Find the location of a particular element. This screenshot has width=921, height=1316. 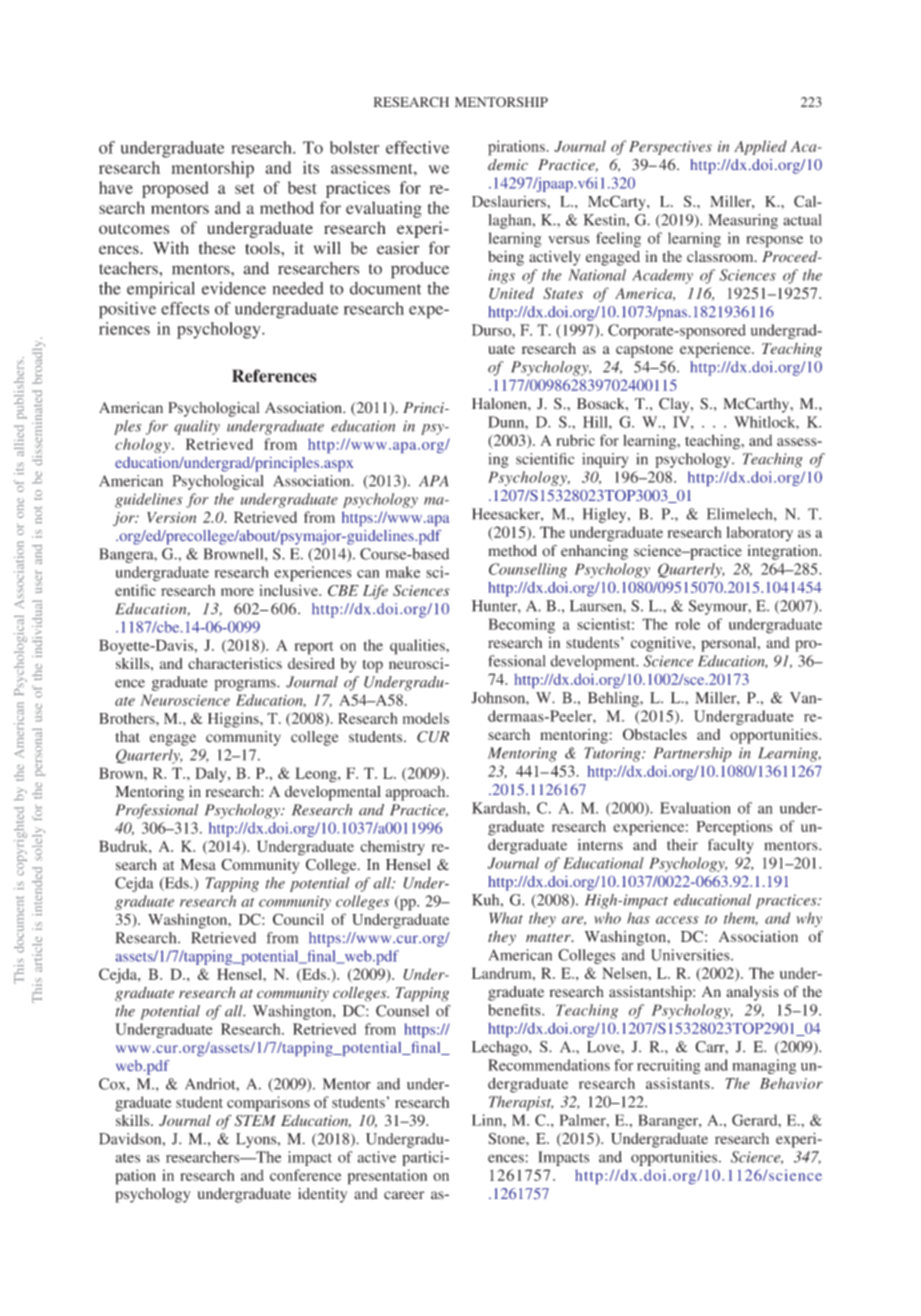

Applied is located at coordinates (760, 147).
